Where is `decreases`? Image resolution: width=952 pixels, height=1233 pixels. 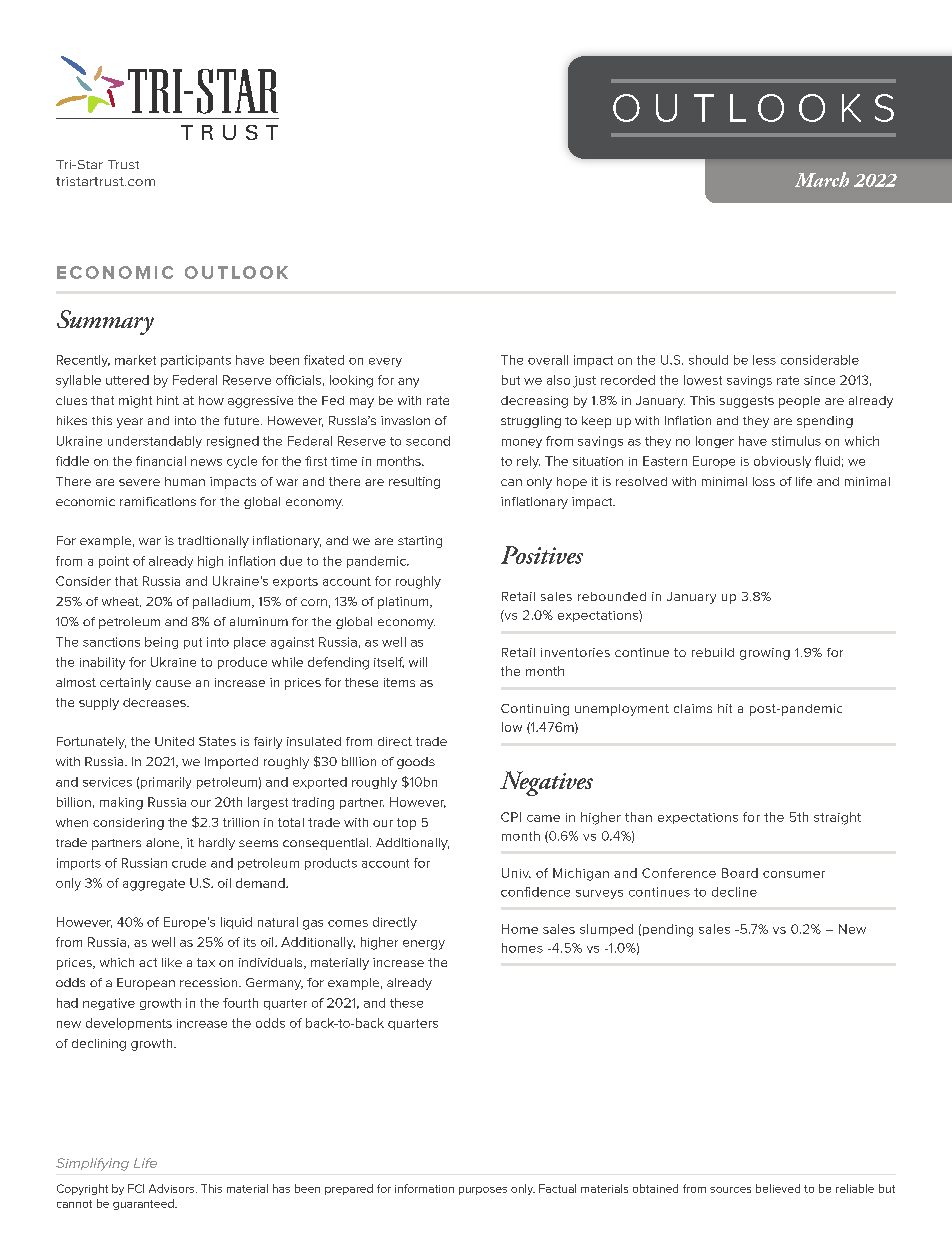 decreases is located at coordinates (155, 702).
